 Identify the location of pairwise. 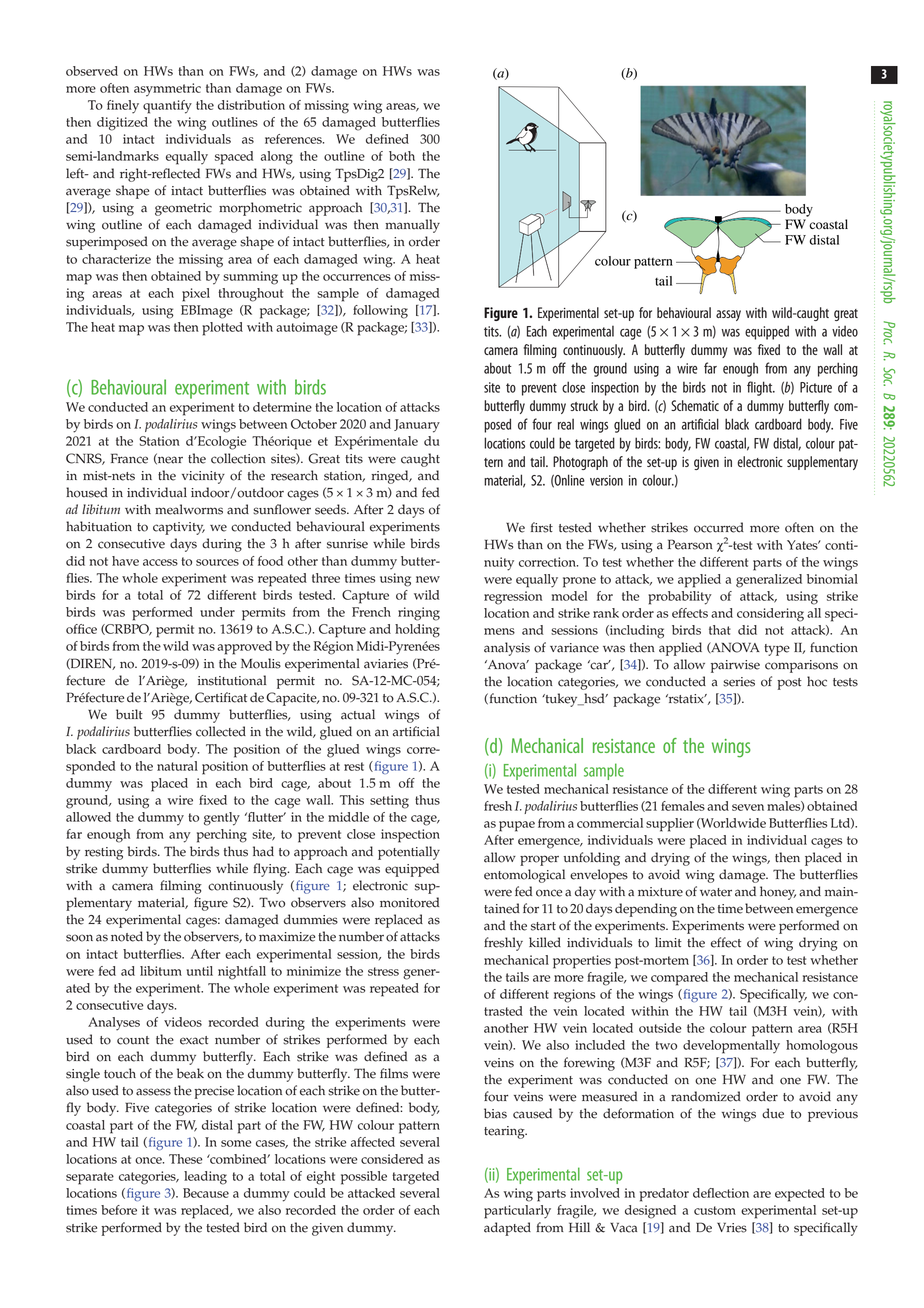
(735, 666).
